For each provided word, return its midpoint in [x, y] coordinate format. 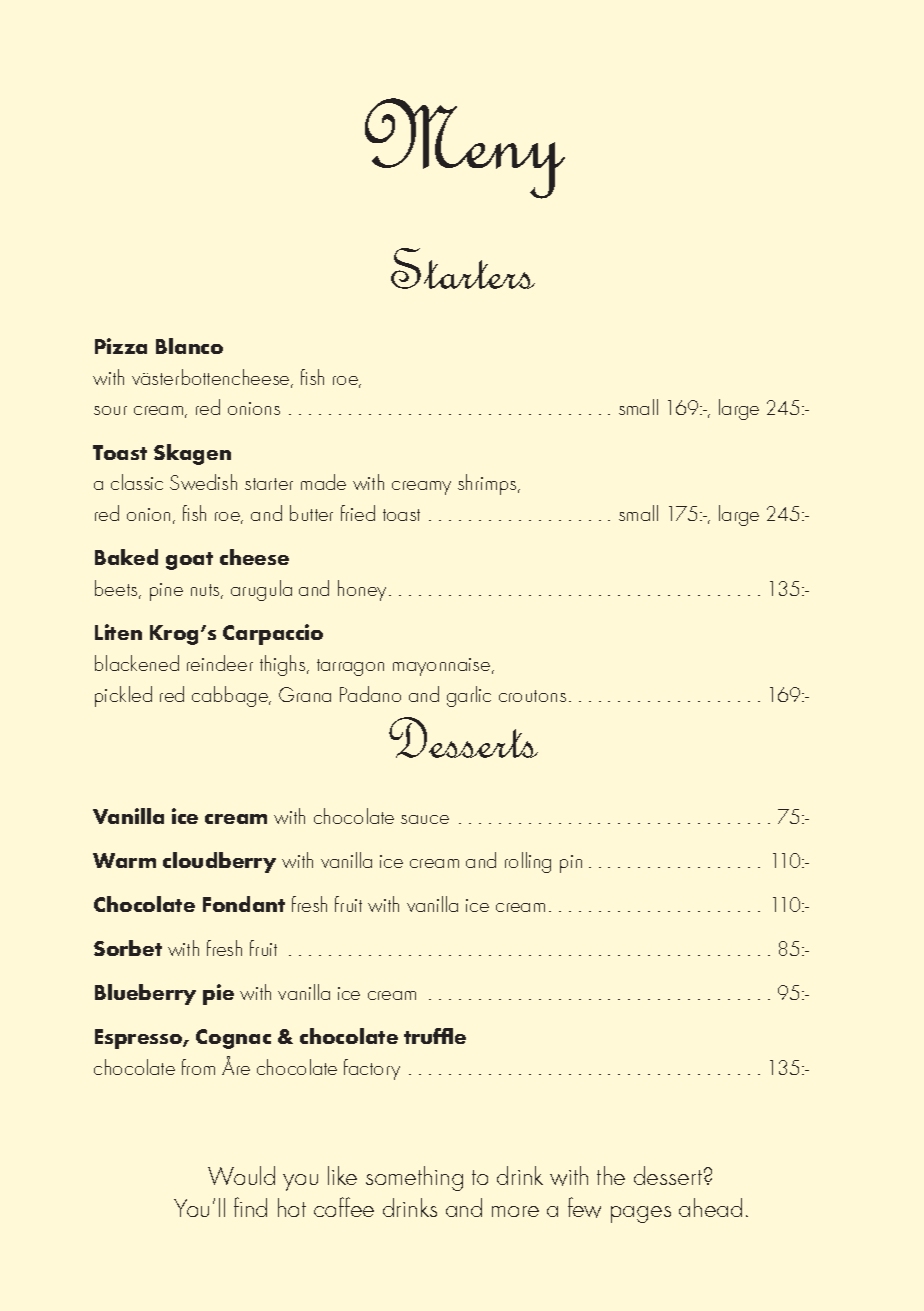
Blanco [189, 346]
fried [358, 513]
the [611, 1175]
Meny [465, 148]
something [414, 1178]
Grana [305, 694]
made [323, 482]
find [250, 1207]
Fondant [244, 904]
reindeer [220, 663]
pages [641, 1214]
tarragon [350, 667]
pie [218, 994]
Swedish [203, 482]
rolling [528, 862]
